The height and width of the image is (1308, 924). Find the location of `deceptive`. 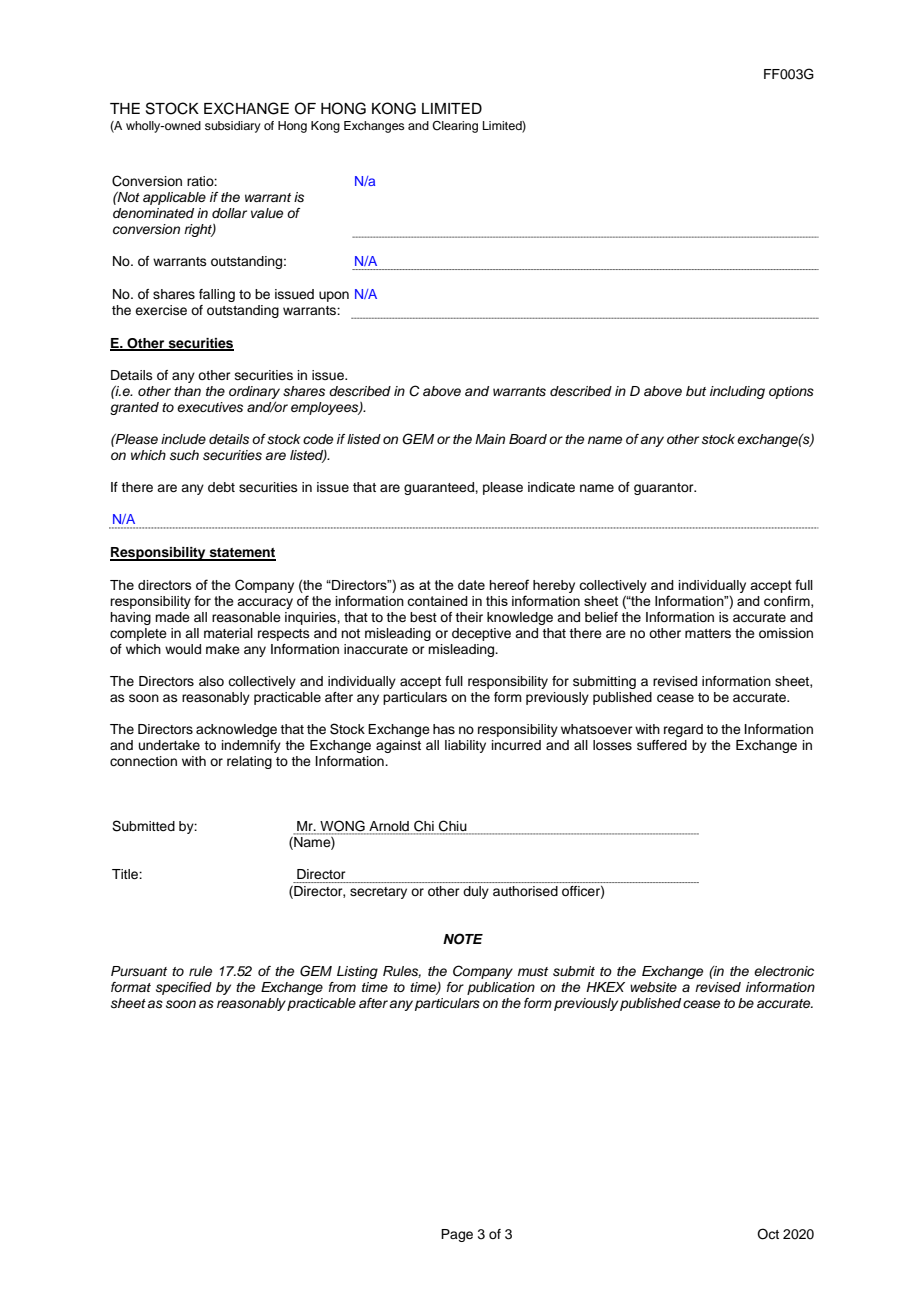

deceptive is located at coordinates (481, 634).
